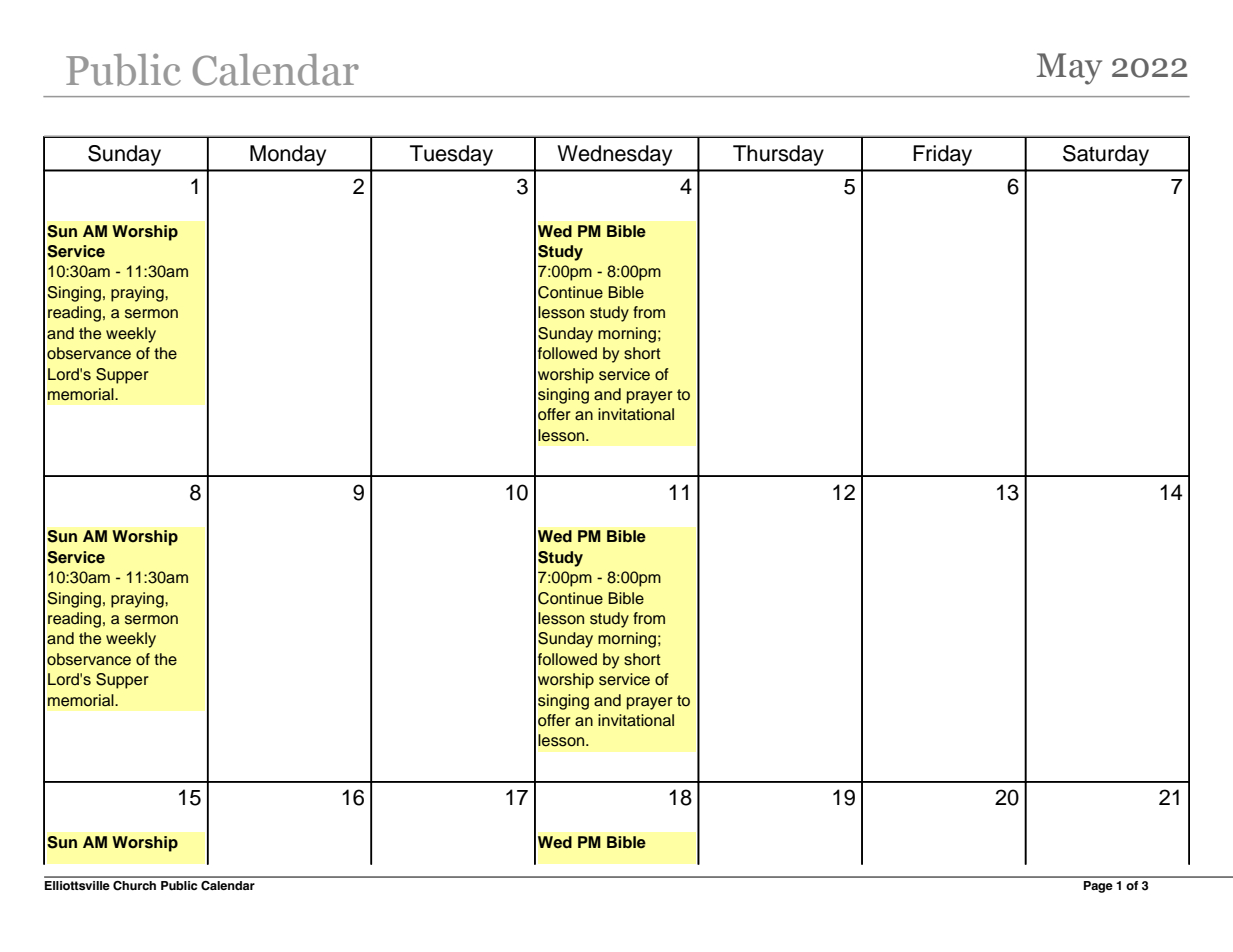 This screenshot has width=1233, height=952. What do you see at coordinates (1069, 69) in the screenshot?
I see `May` at bounding box center [1069, 69].
